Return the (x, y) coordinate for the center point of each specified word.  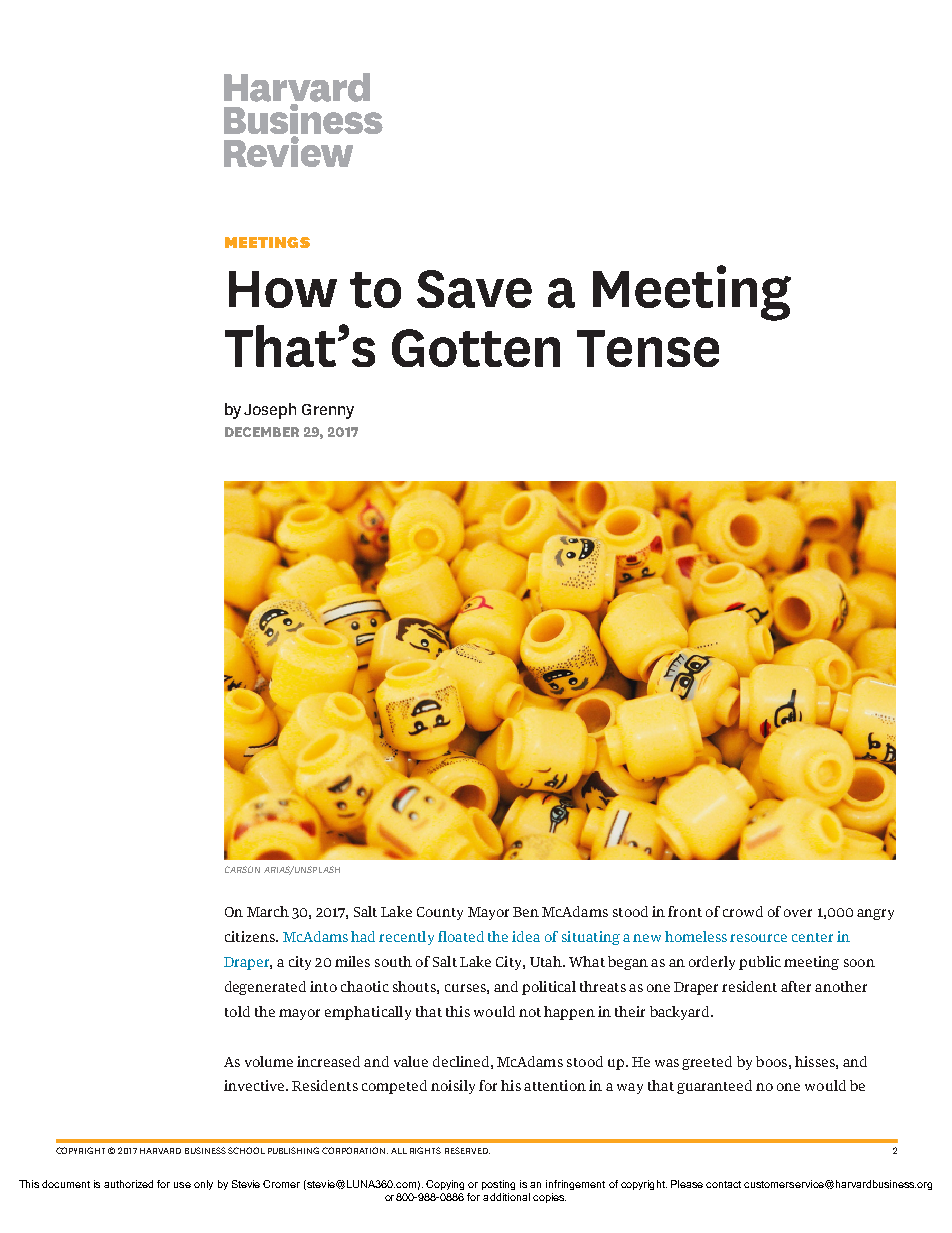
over (798, 913)
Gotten (476, 348)
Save (474, 289)
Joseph (270, 411)
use (182, 1185)
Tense (648, 348)
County (440, 913)
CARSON (242, 869)
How (283, 289)
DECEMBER (262, 432)
